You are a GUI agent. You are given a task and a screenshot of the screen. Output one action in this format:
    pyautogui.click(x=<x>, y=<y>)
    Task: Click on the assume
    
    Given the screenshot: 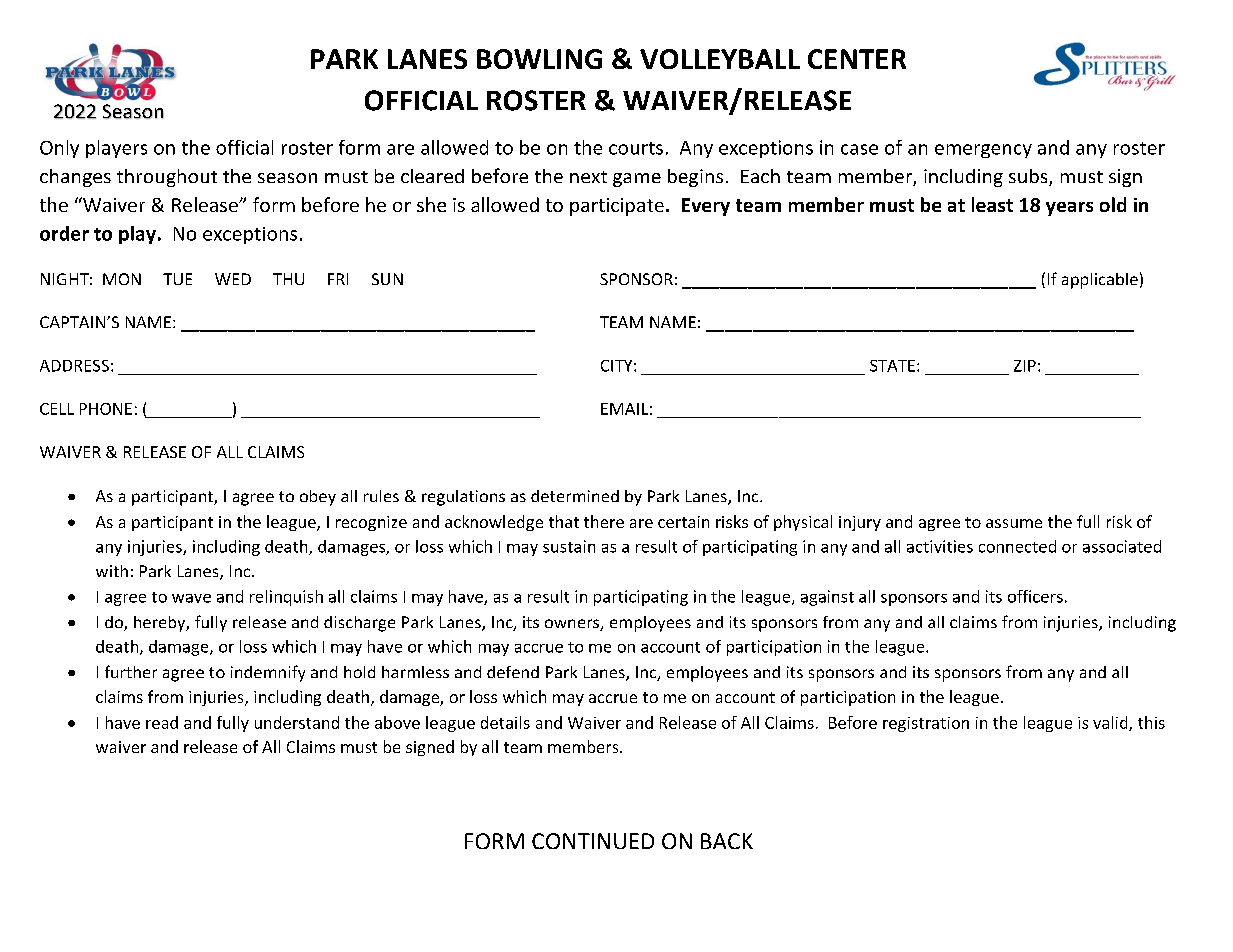 What is the action you would take?
    pyautogui.click(x=1014, y=523)
